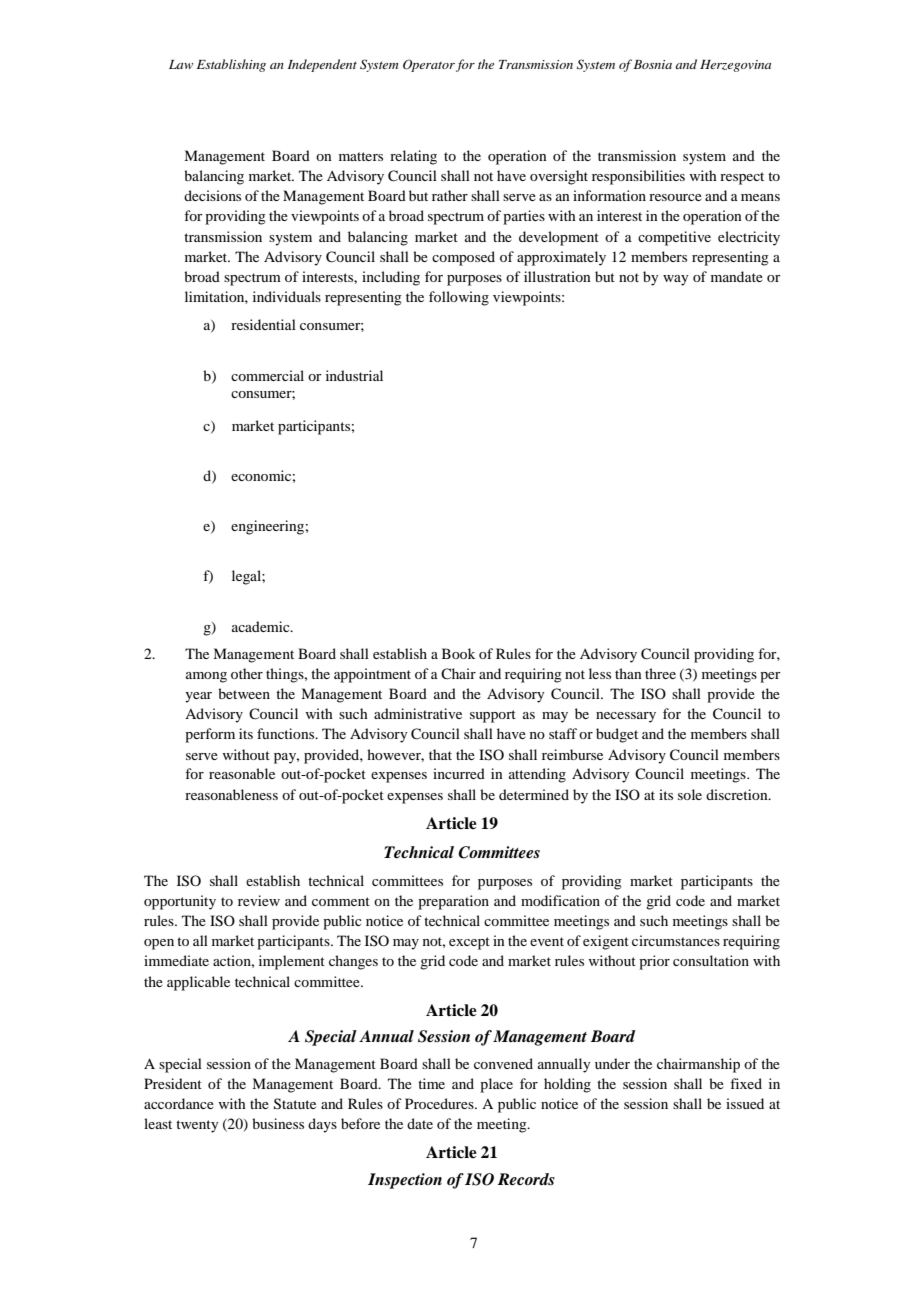  What do you see at coordinates (653, 64) in the screenshot?
I see `Bosnia` at bounding box center [653, 64].
